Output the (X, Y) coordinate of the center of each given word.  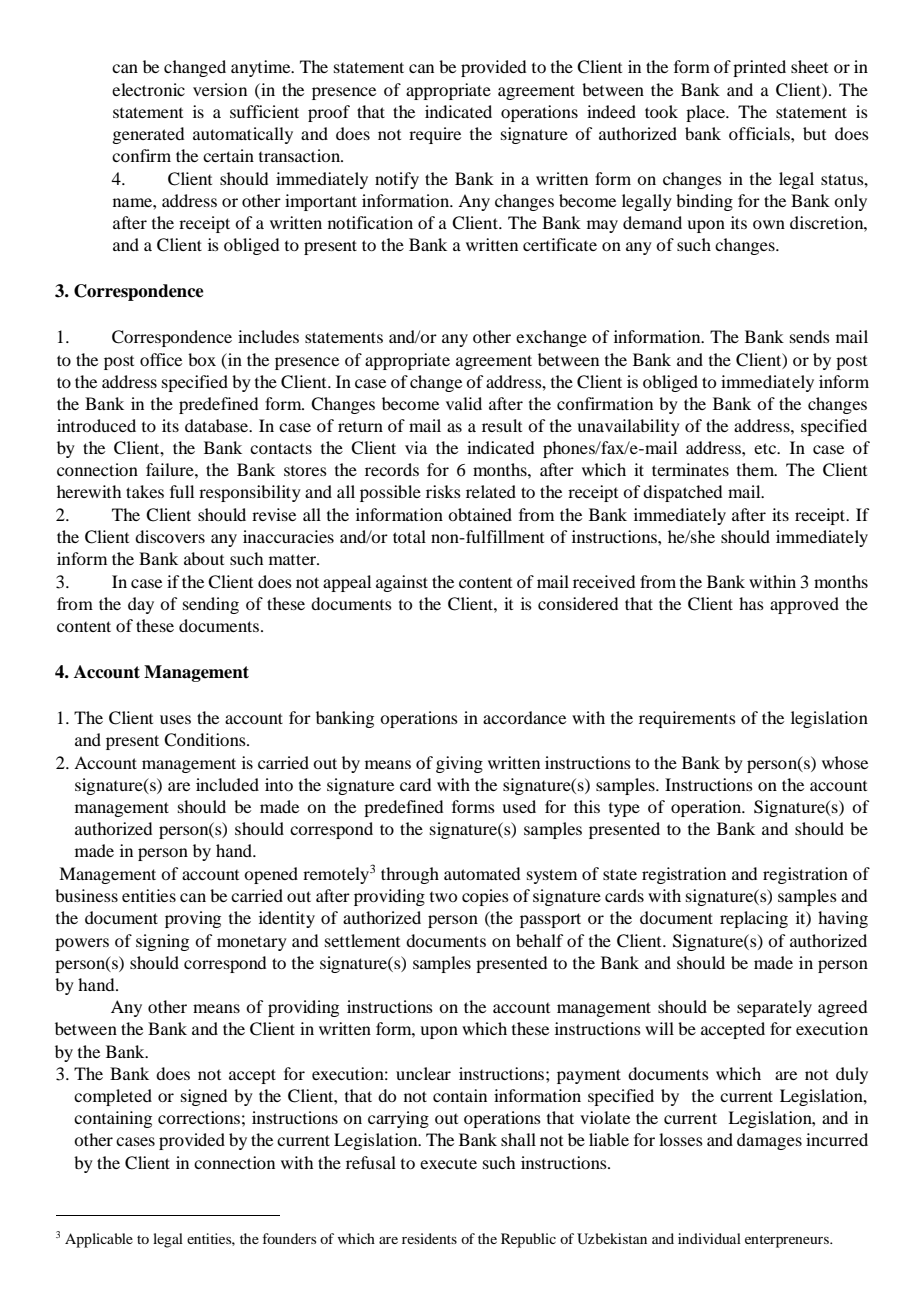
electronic (148, 89)
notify (397, 180)
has (751, 603)
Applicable (99, 1240)
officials (760, 133)
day (141, 605)
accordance (524, 717)
